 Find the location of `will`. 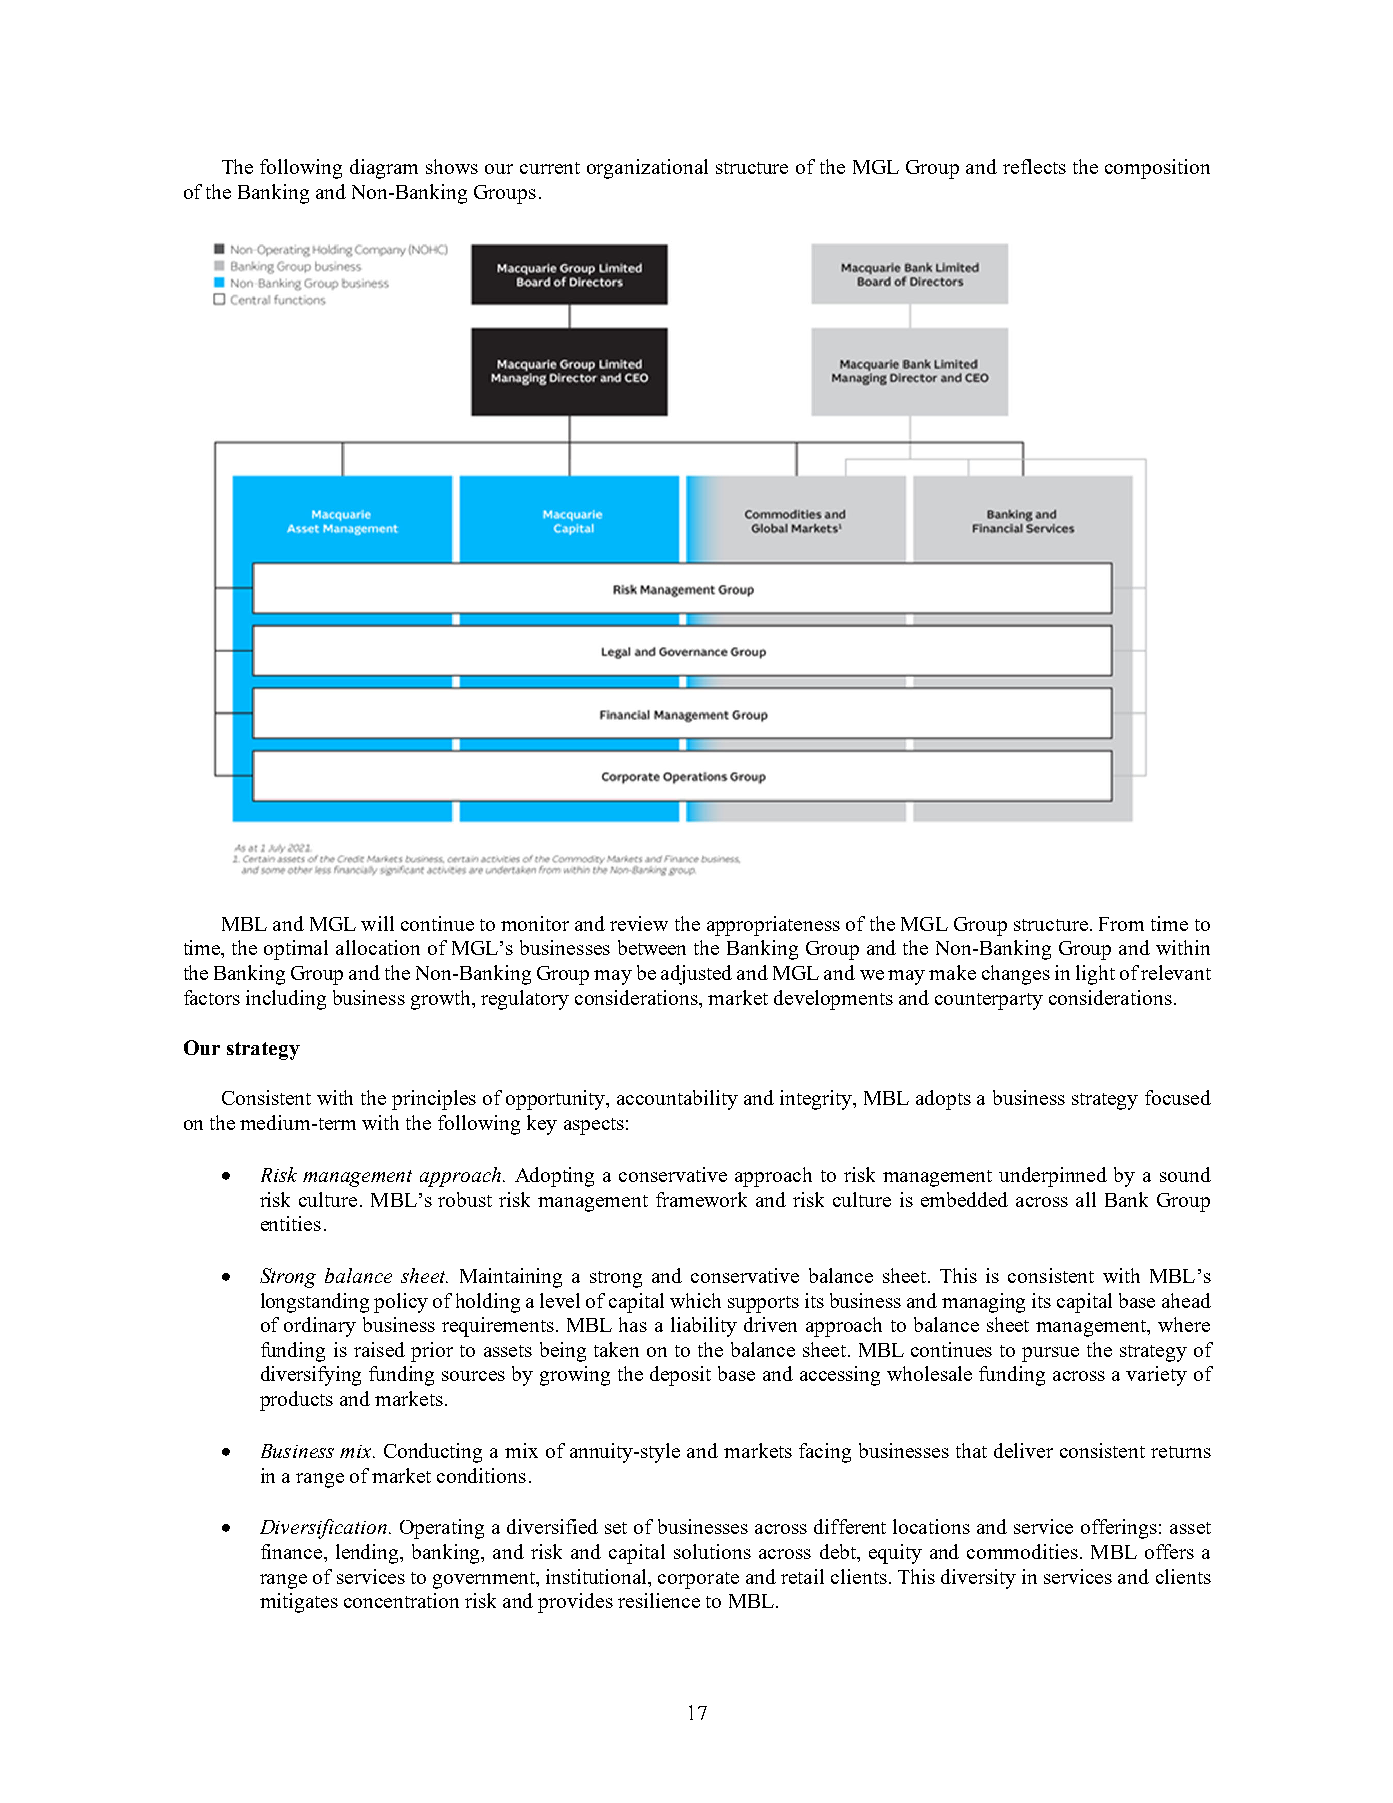

will is located at coordinates (377, 923).
